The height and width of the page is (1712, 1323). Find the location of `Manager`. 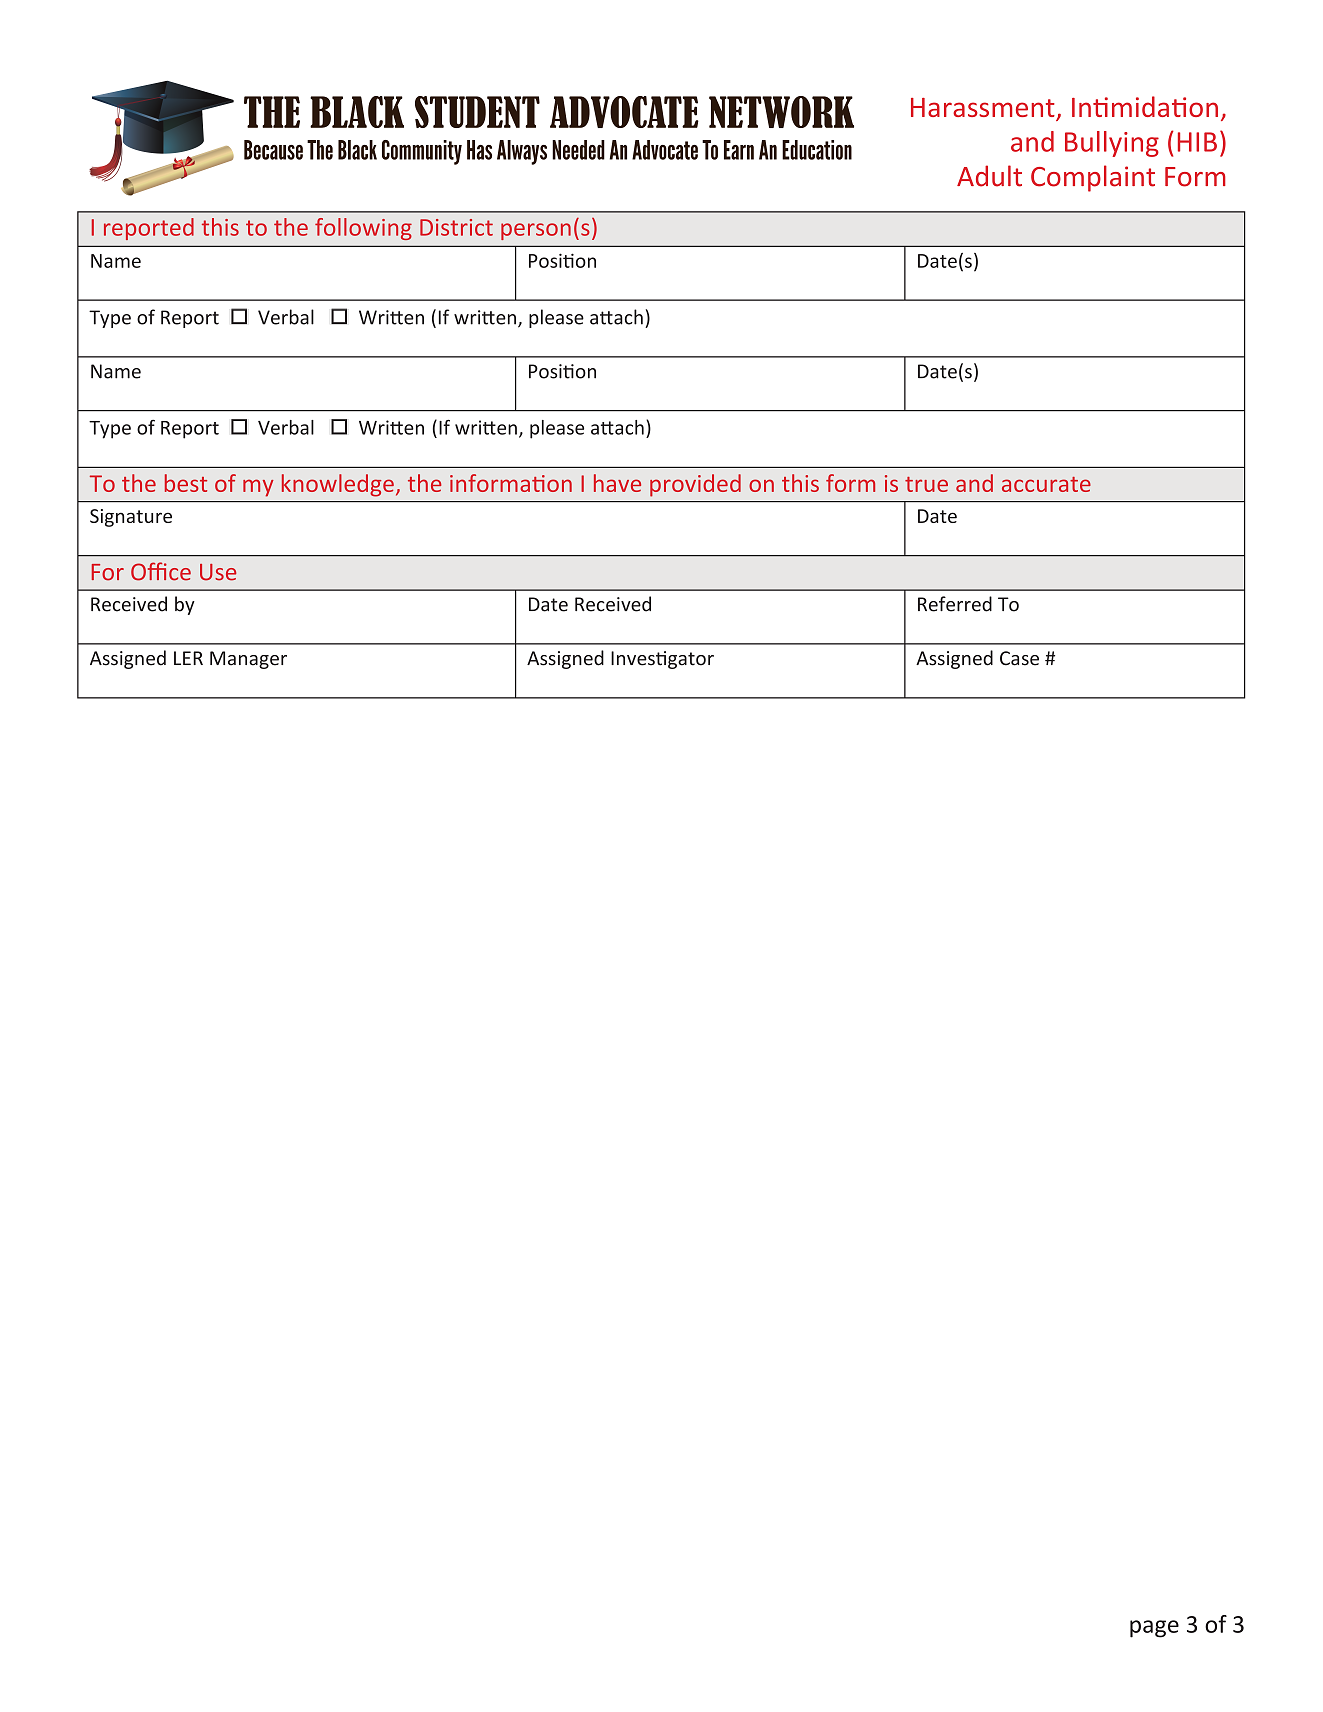

Manager is located at coordinates (248, 660).
